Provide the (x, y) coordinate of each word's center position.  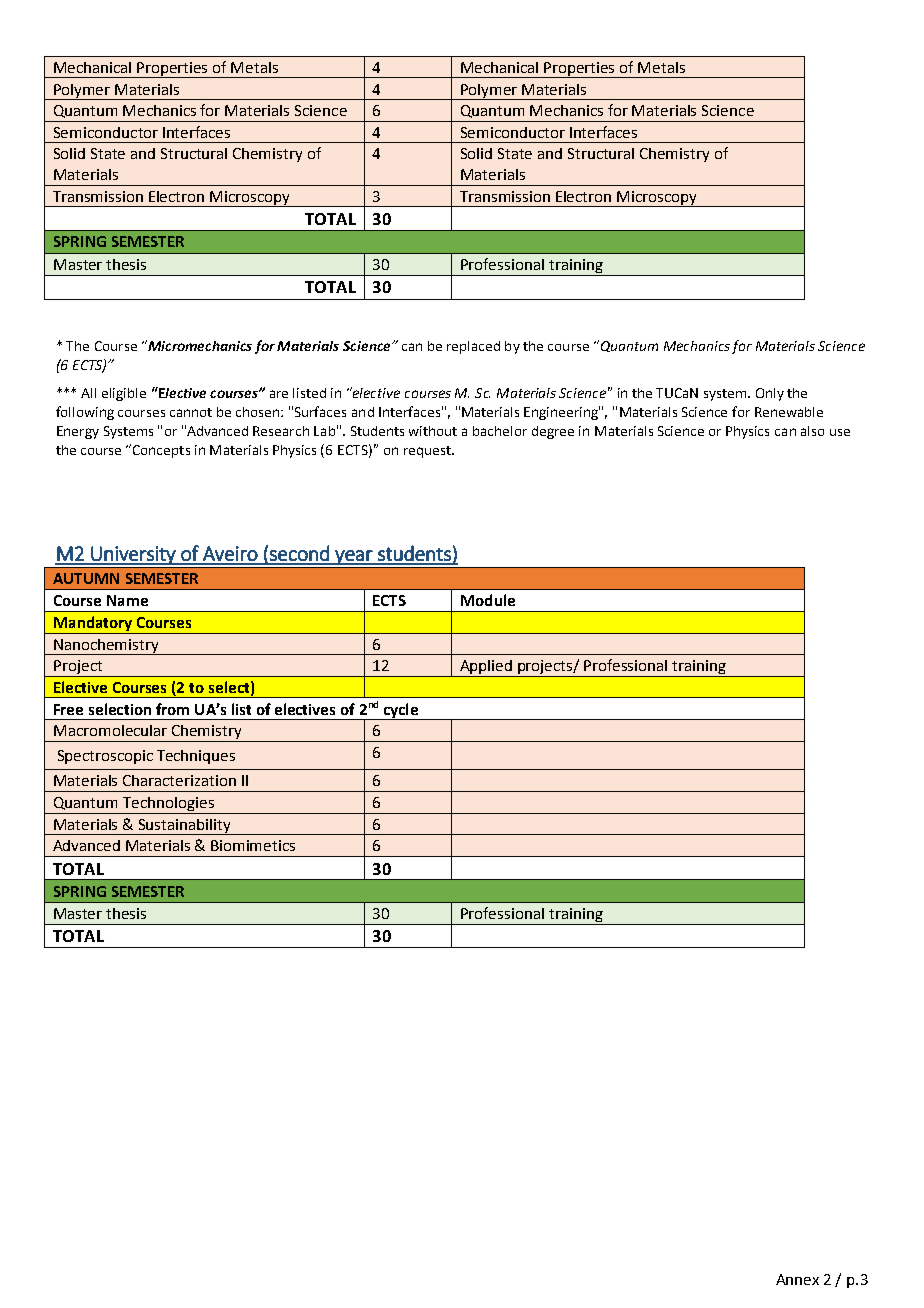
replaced (473, 347)
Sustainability (185, 827)
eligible (124, 394)
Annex (797, 1279)
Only (770, 394)
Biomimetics (253, 845)
